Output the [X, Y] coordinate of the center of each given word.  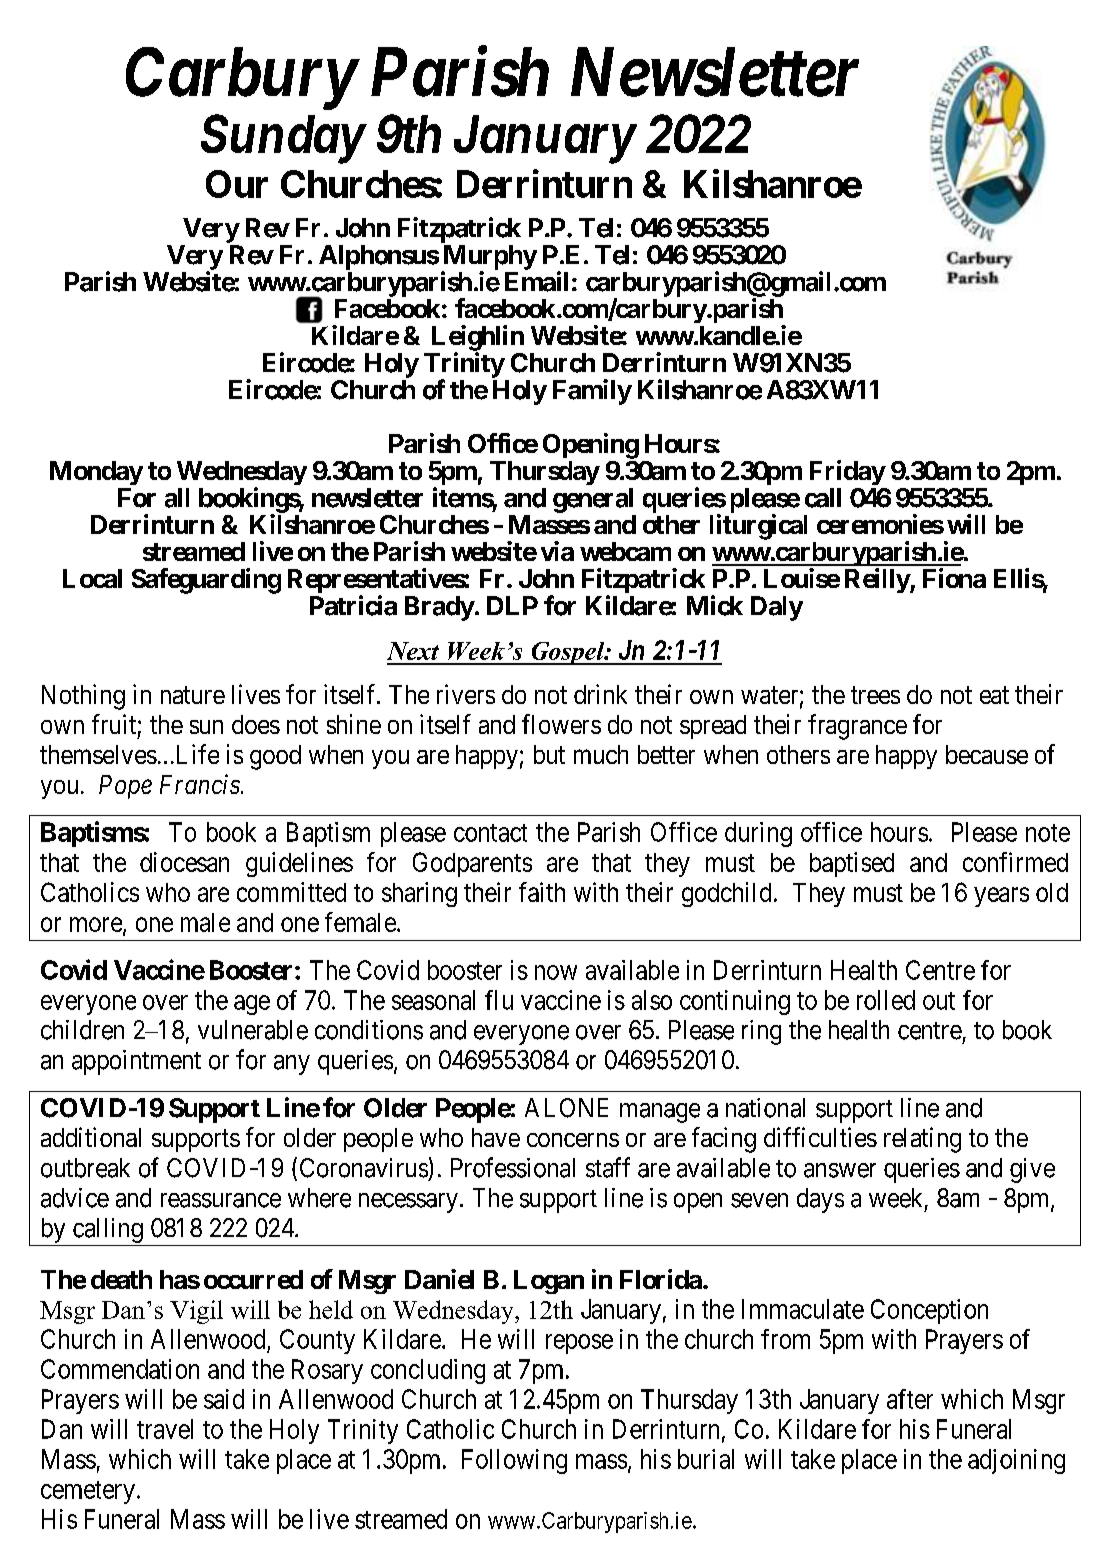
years [1001, 897]
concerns [573, 1140]
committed [291, 892]
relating [922, 1140]
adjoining [1016, 1461]
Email [536, 281]
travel [165, 1429]
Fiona [954, 578]
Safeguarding [206, 581]
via [557, 551]
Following [514, 1461]
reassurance [221, 1200]
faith [542, 892]
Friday [848, 472]
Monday [96, 473]
